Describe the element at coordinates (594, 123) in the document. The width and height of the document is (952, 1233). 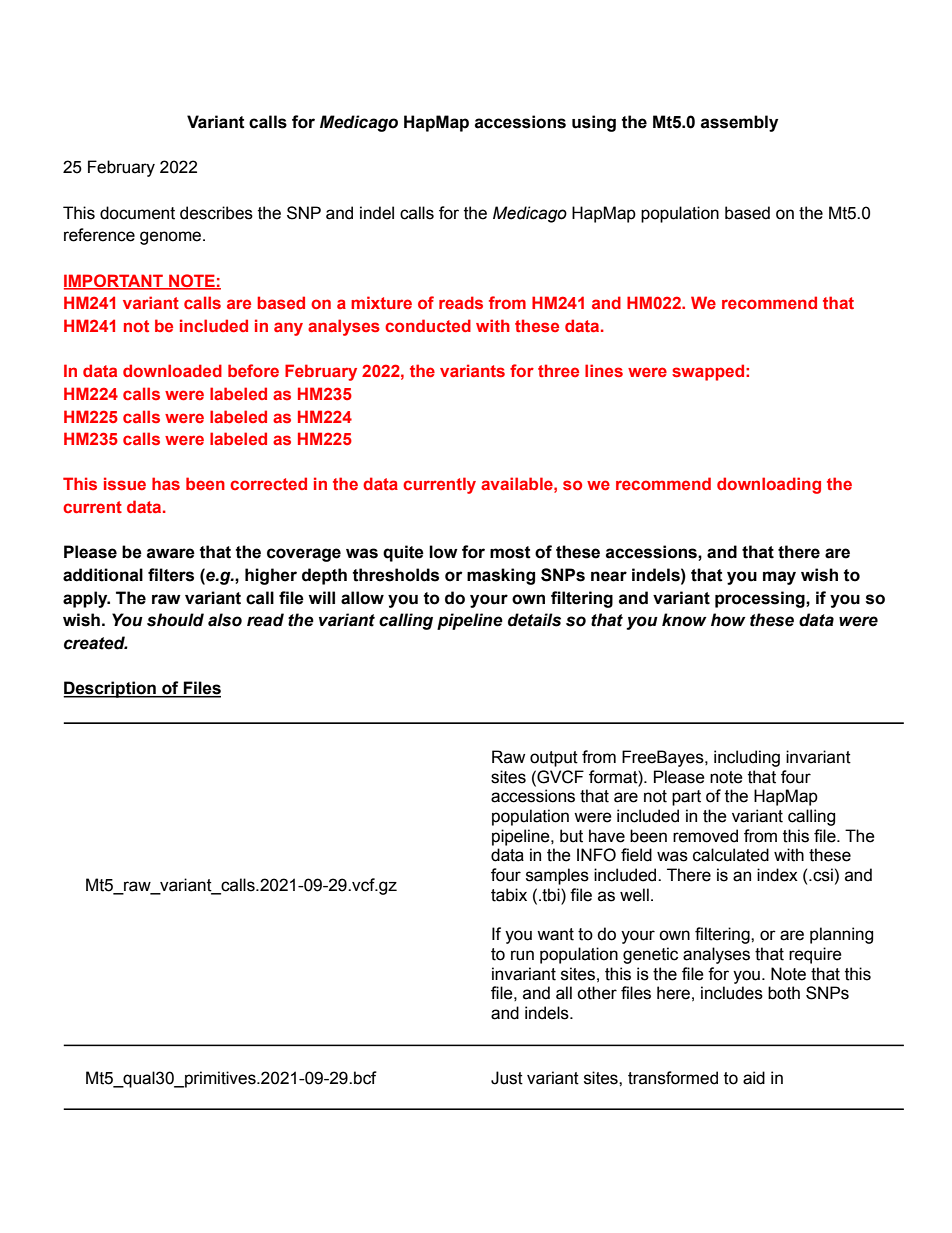
I see `using` at that location.
